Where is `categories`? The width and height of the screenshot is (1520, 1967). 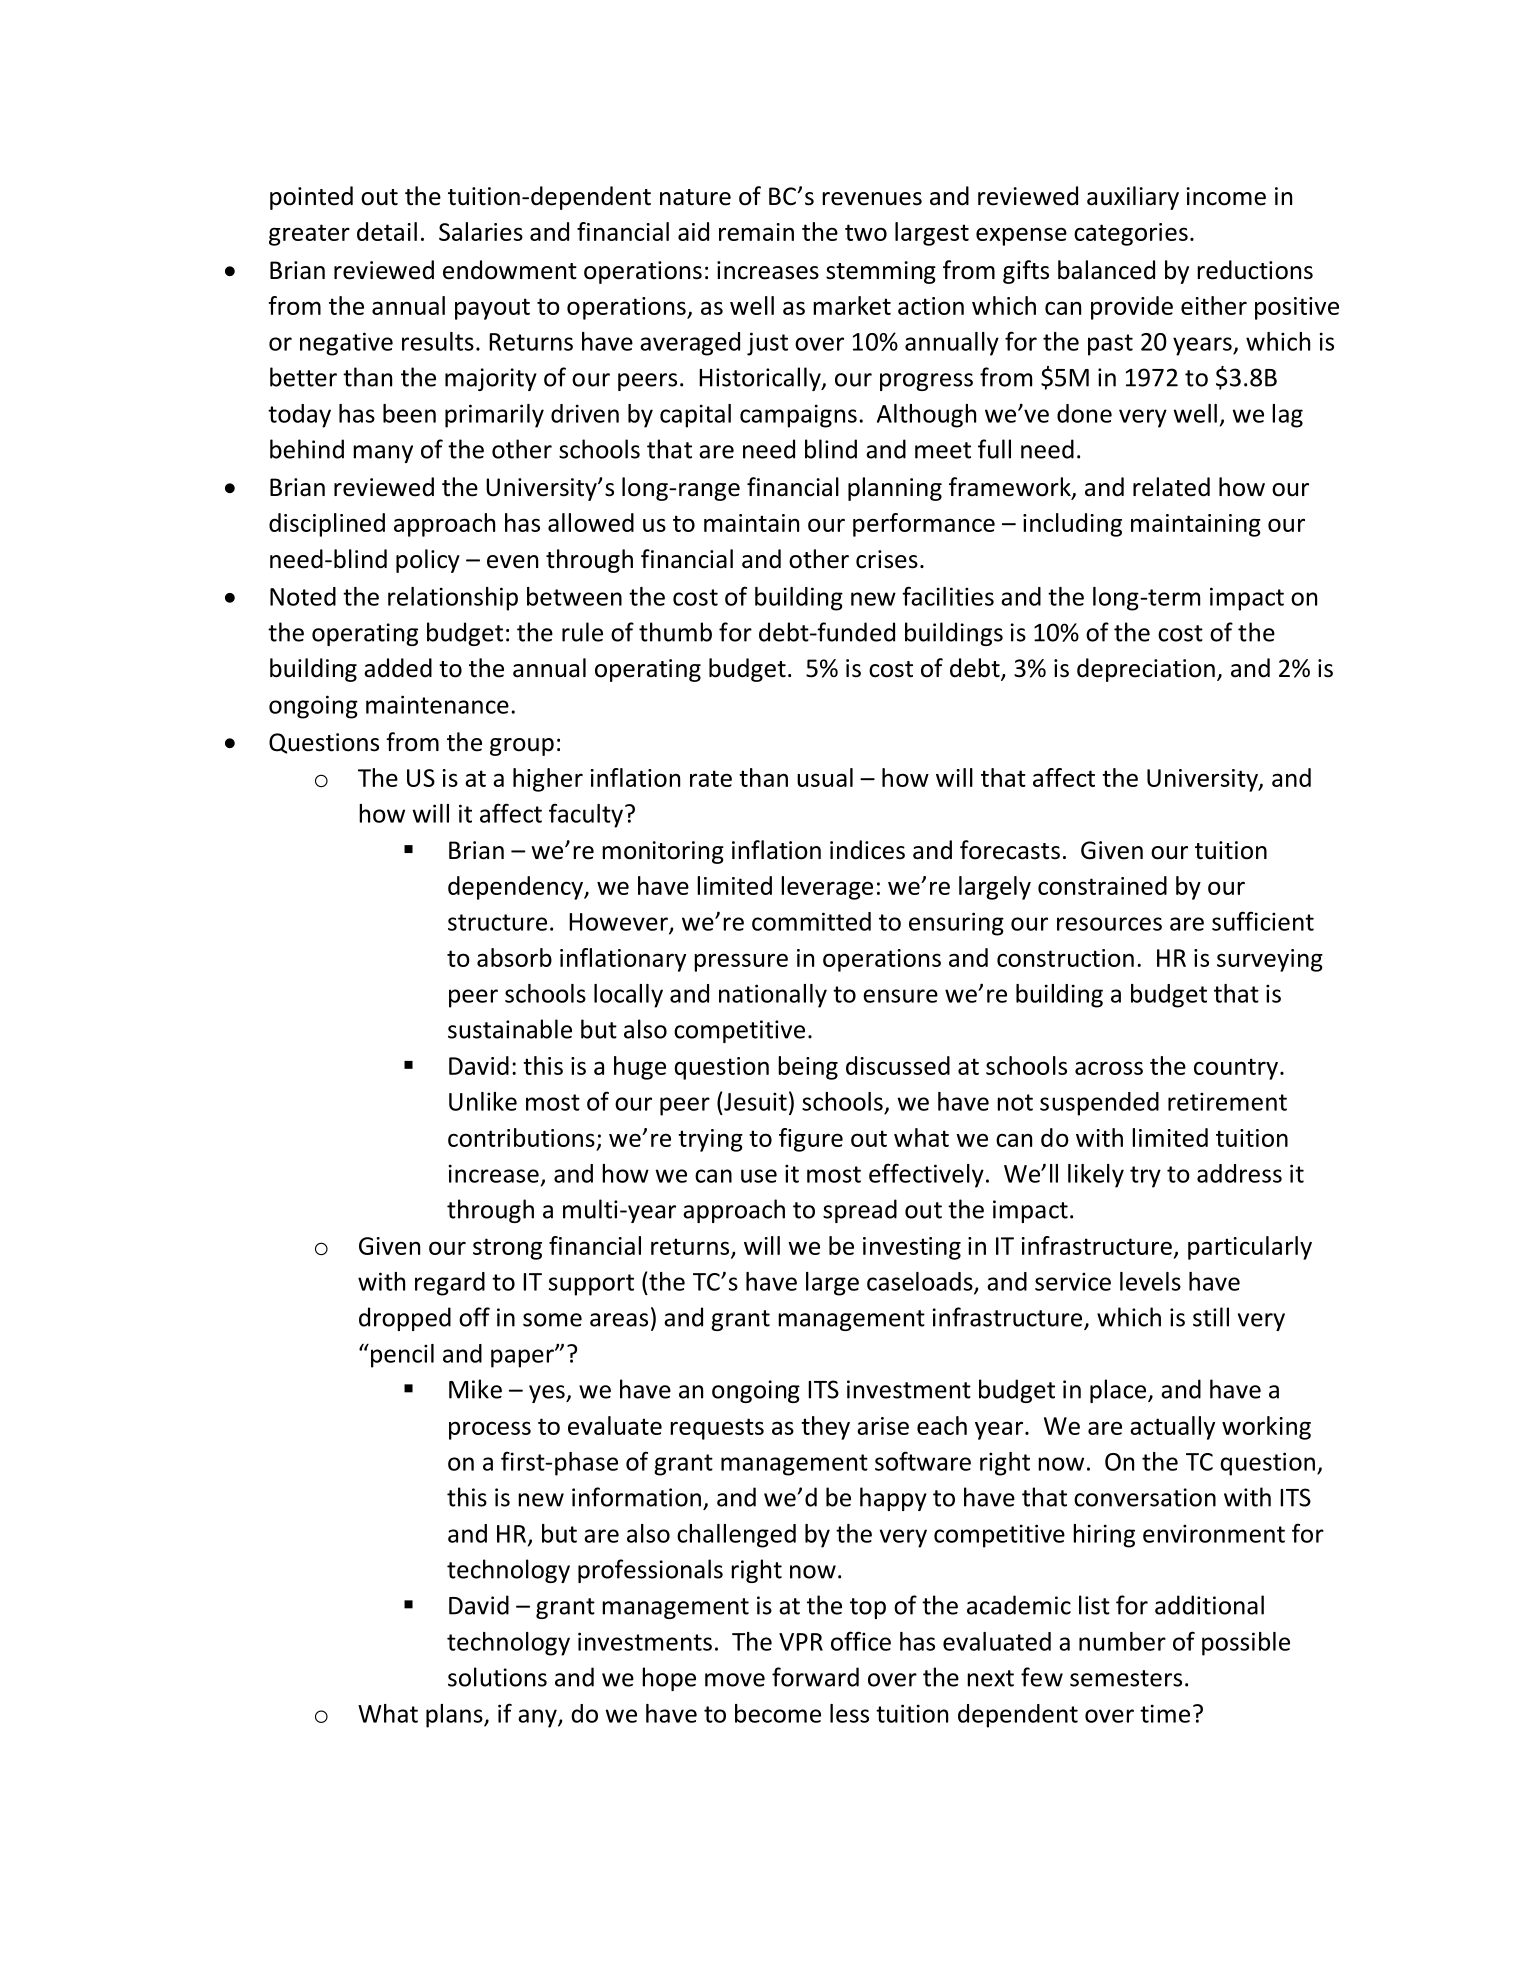
categories is located at coordinates (1131, 234).
